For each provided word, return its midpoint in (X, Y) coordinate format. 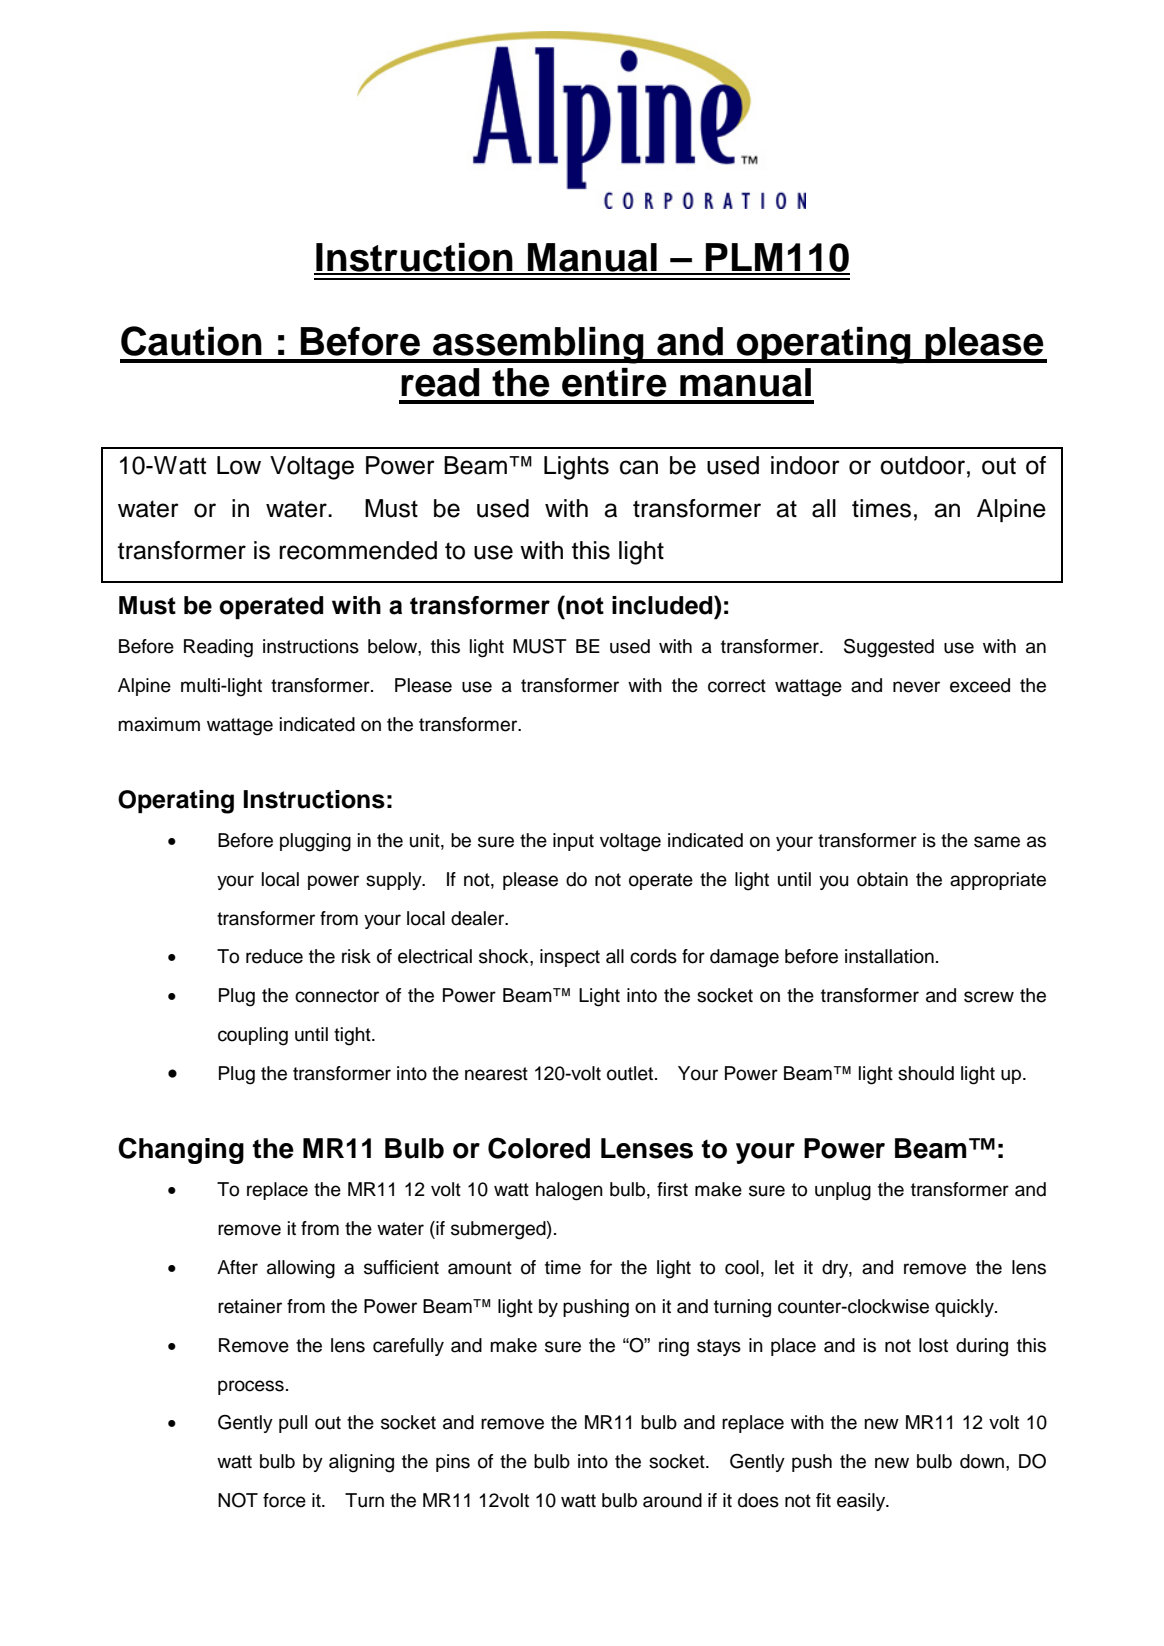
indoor (805, 465)
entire (614, 382)
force (284, 1500)
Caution (191, 341)
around (672, 1500)
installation (889, 956)
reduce (274, 956)
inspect (570, 958)
